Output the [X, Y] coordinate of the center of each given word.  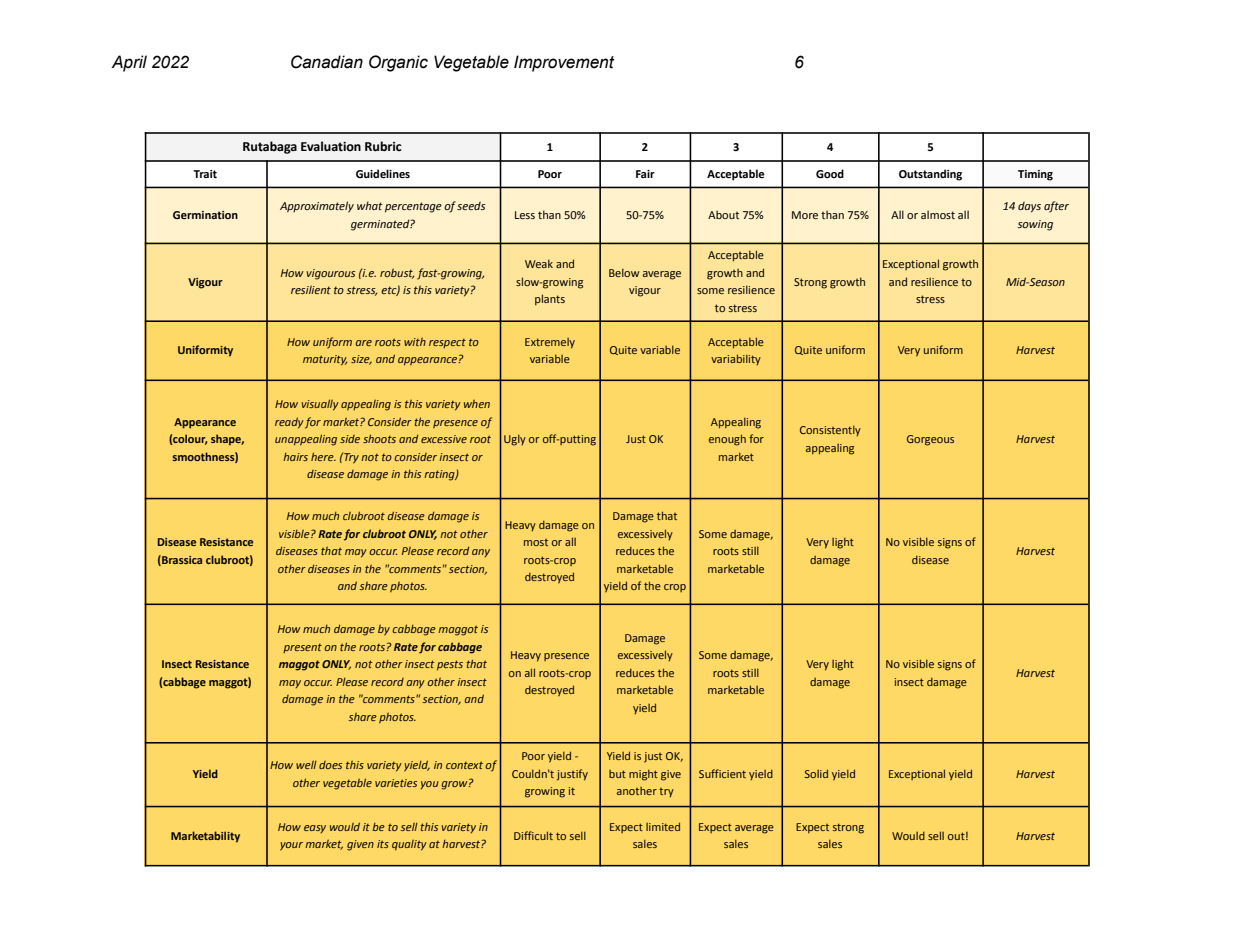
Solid [816, 773]
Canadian [327, 62]
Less [525, 215]
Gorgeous [930, 440]
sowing [1035, 225]
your [291, 846]
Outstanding [930, 175]
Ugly [515, 440]
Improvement [564, 63]
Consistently [830, 431]
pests [450, 665]
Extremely [550, 343]
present [302, 648]
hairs [295, 457]
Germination [205, 215]
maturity [325, 360]
